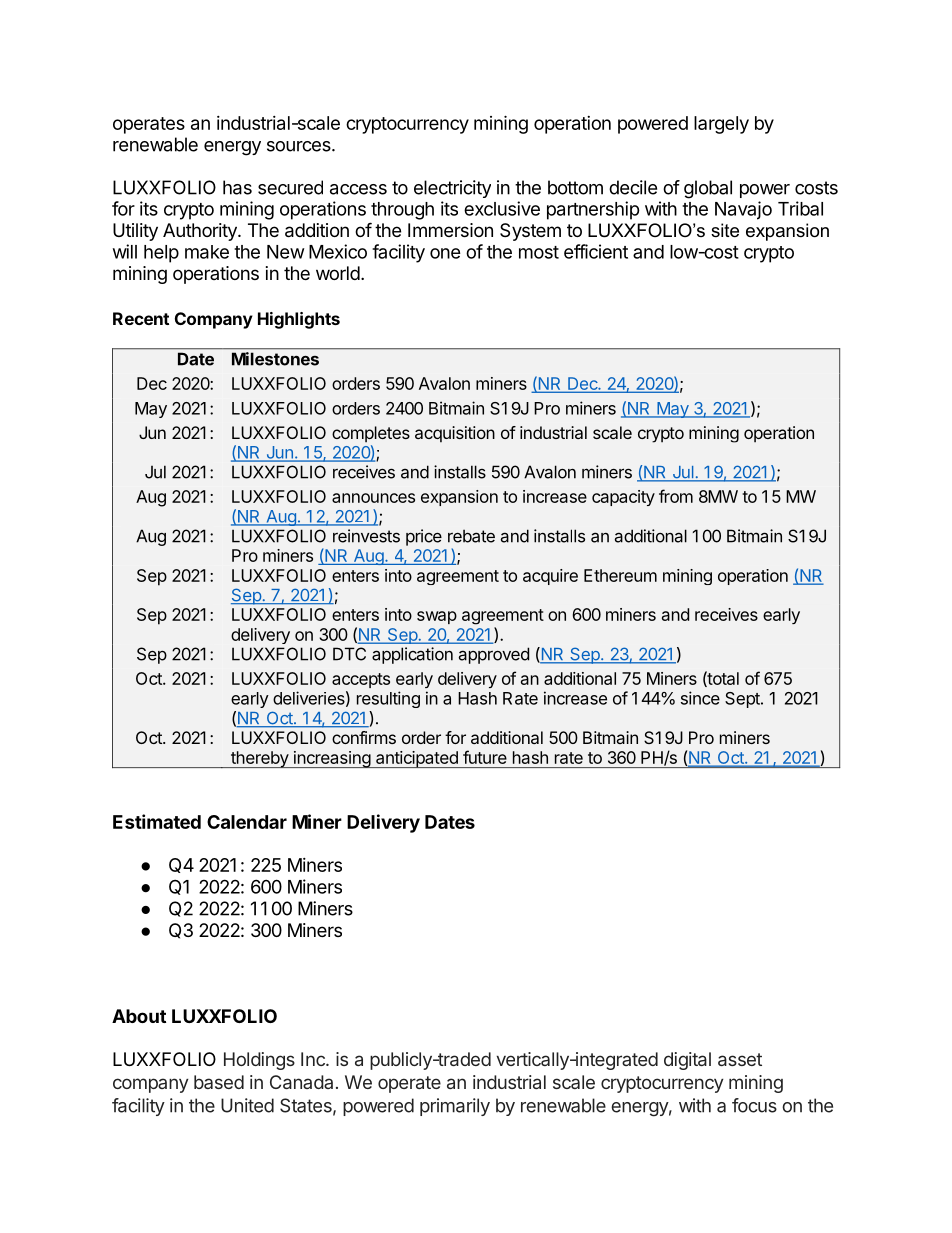  Describe the element at coordinates (157, 821) in the page. I see `Estimated` at that location.
